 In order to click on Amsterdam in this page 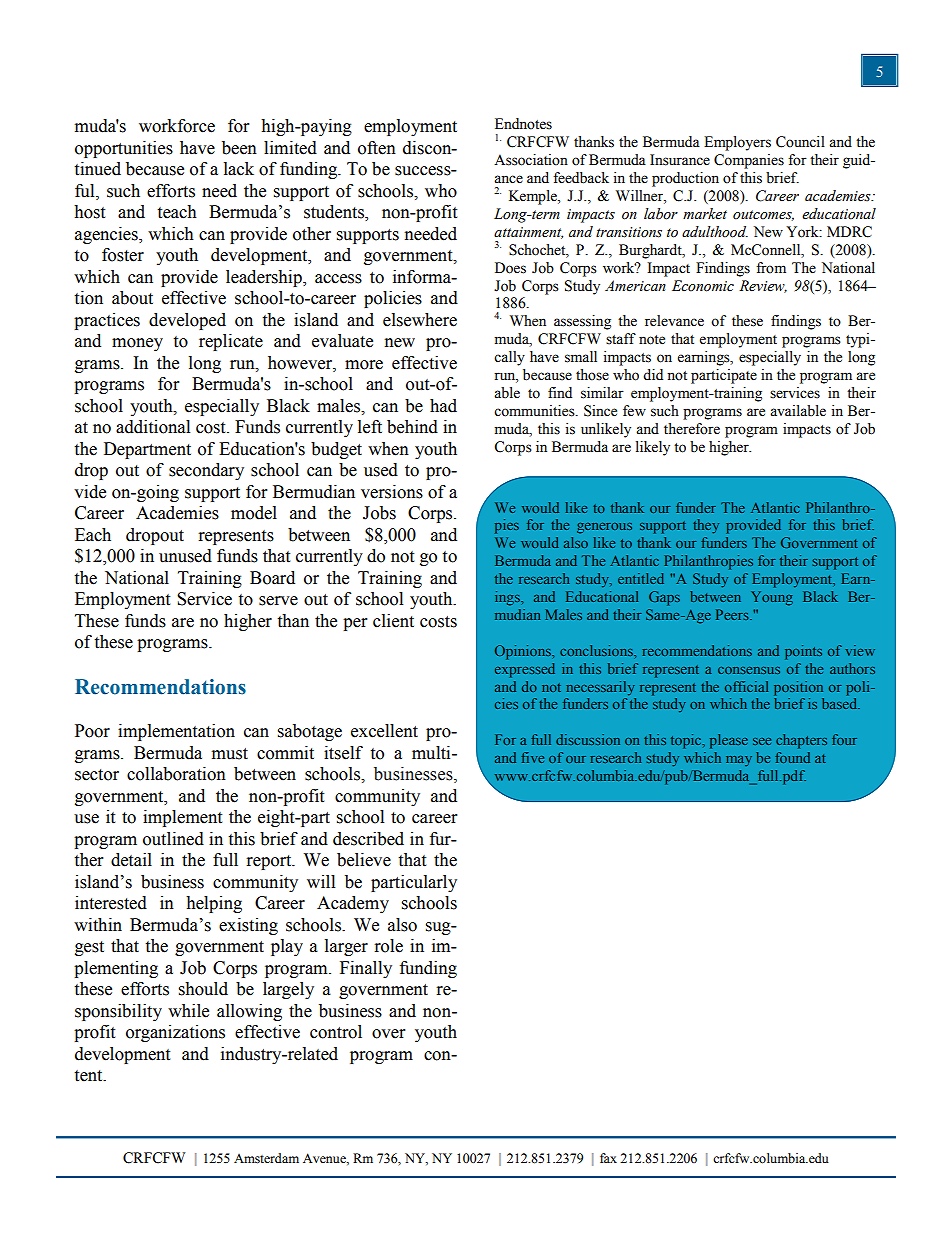, I will do `click(266, 1158)`.
